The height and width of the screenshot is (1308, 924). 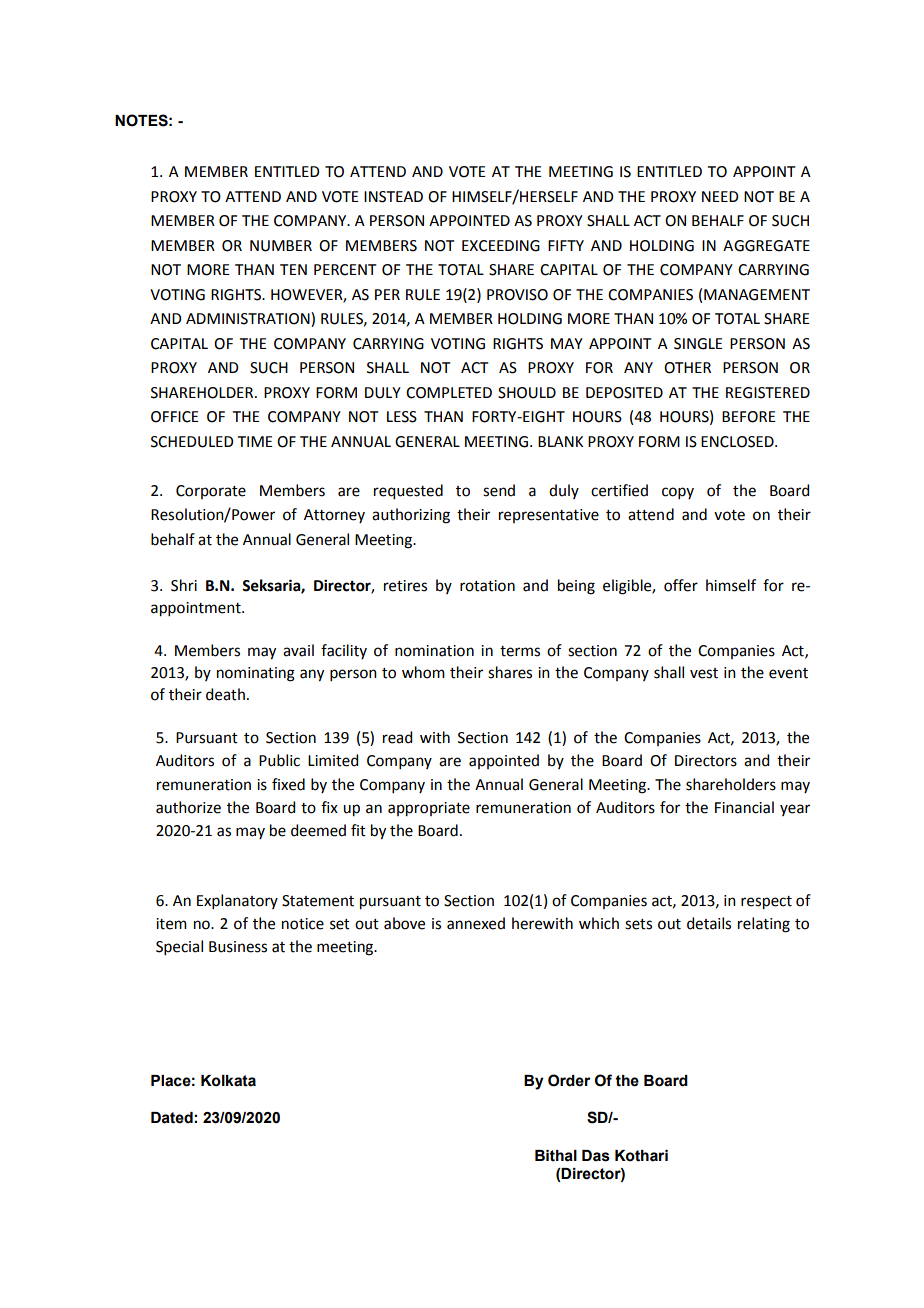 I want to click on appropriate, so click(x=429, y=809).
